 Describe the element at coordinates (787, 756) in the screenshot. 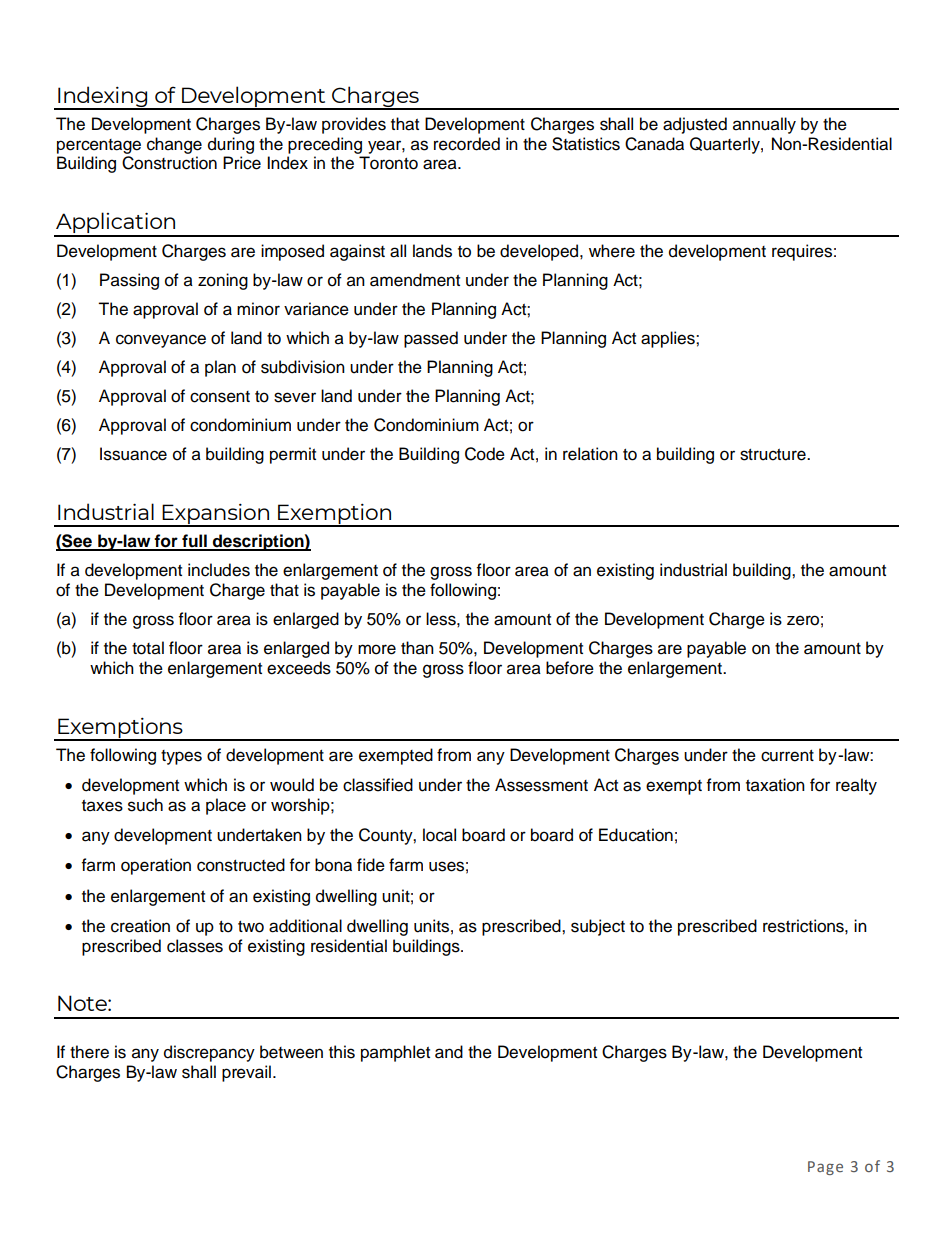

I see `current` at that location.
